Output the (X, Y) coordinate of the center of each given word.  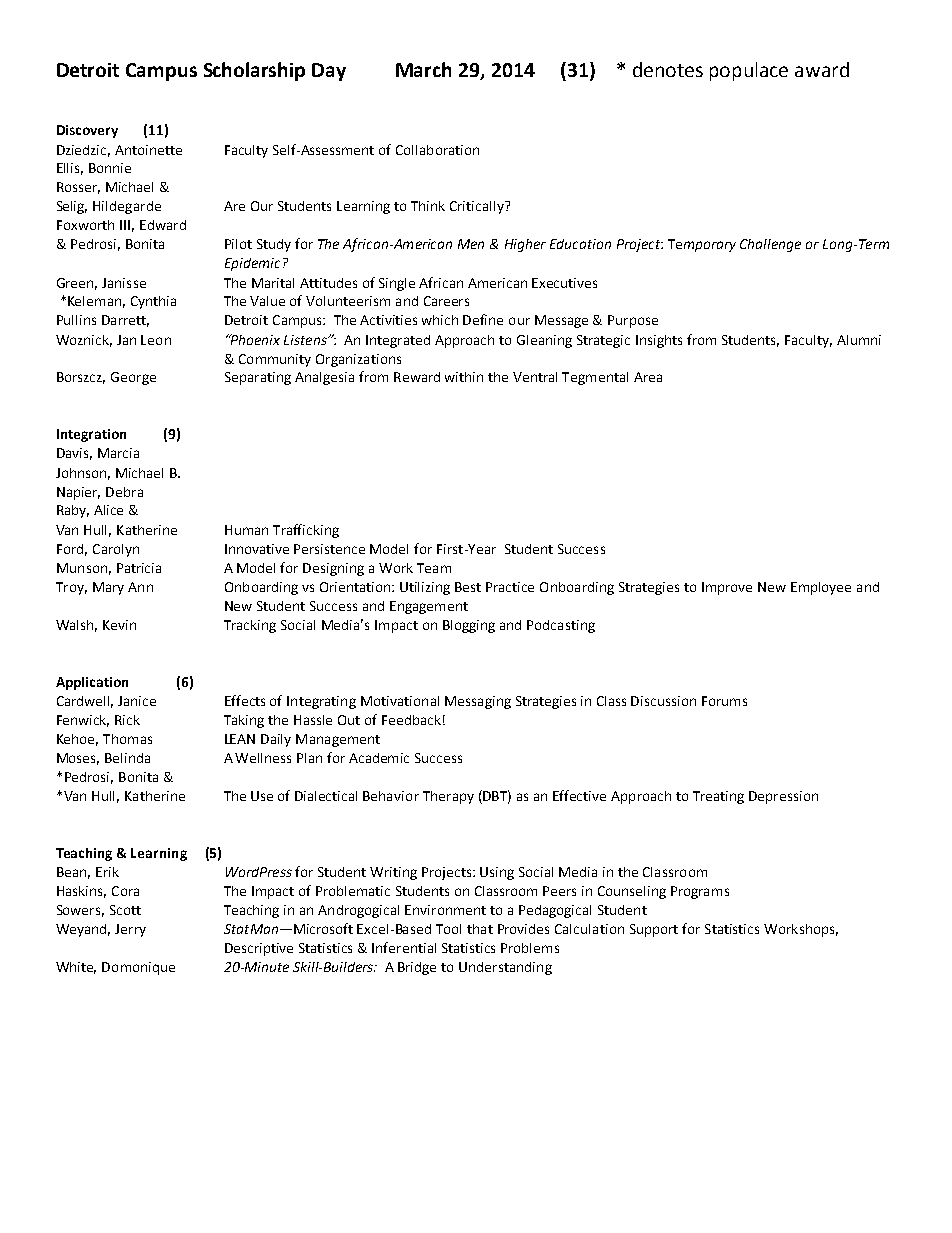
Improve (727, 588)
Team (434, 568)
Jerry (130, 930)
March (423, 69)
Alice (108, 510)
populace (749, 71)
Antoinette (148, 150)
